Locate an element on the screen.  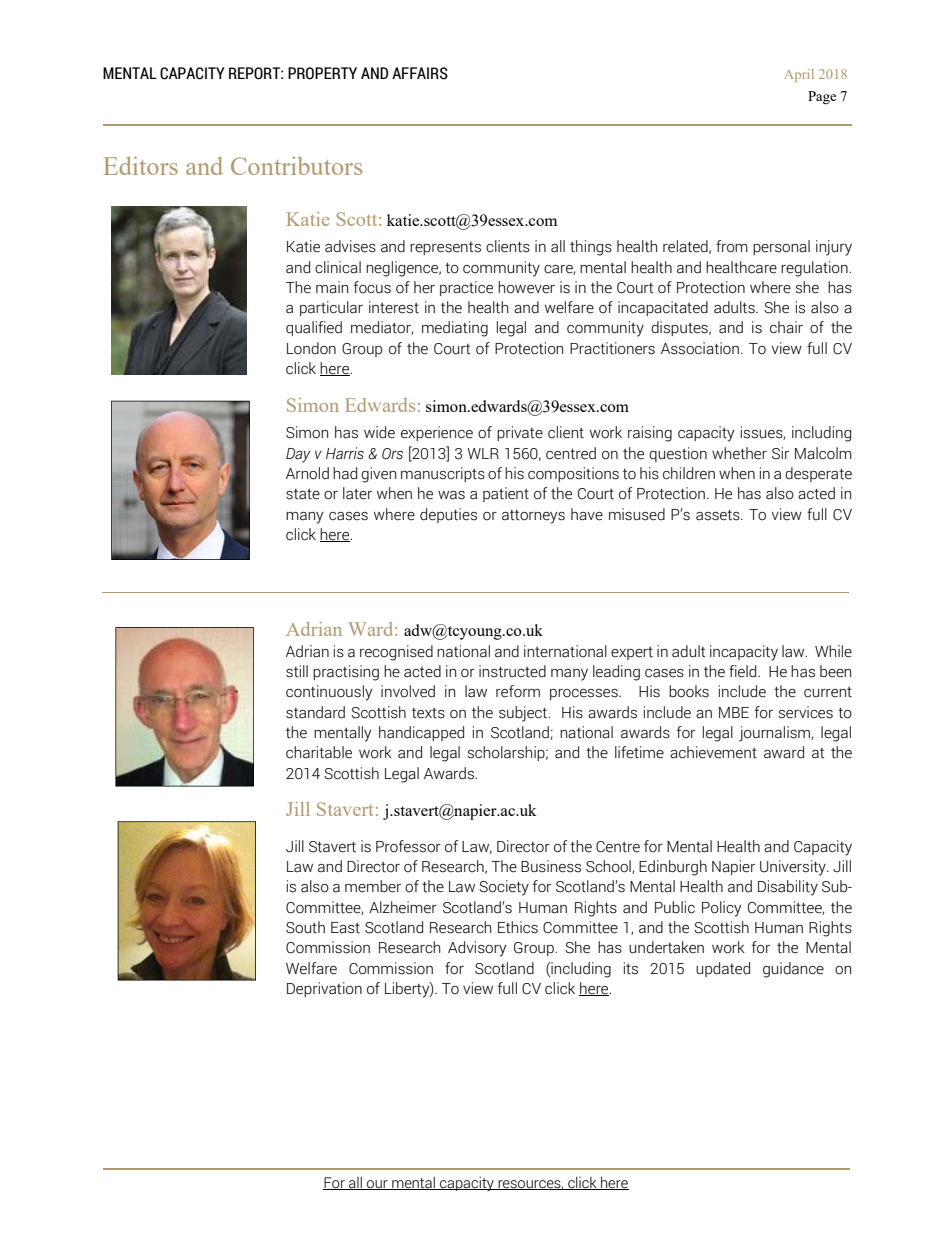
journalism is located at coordinates (775, 734).
